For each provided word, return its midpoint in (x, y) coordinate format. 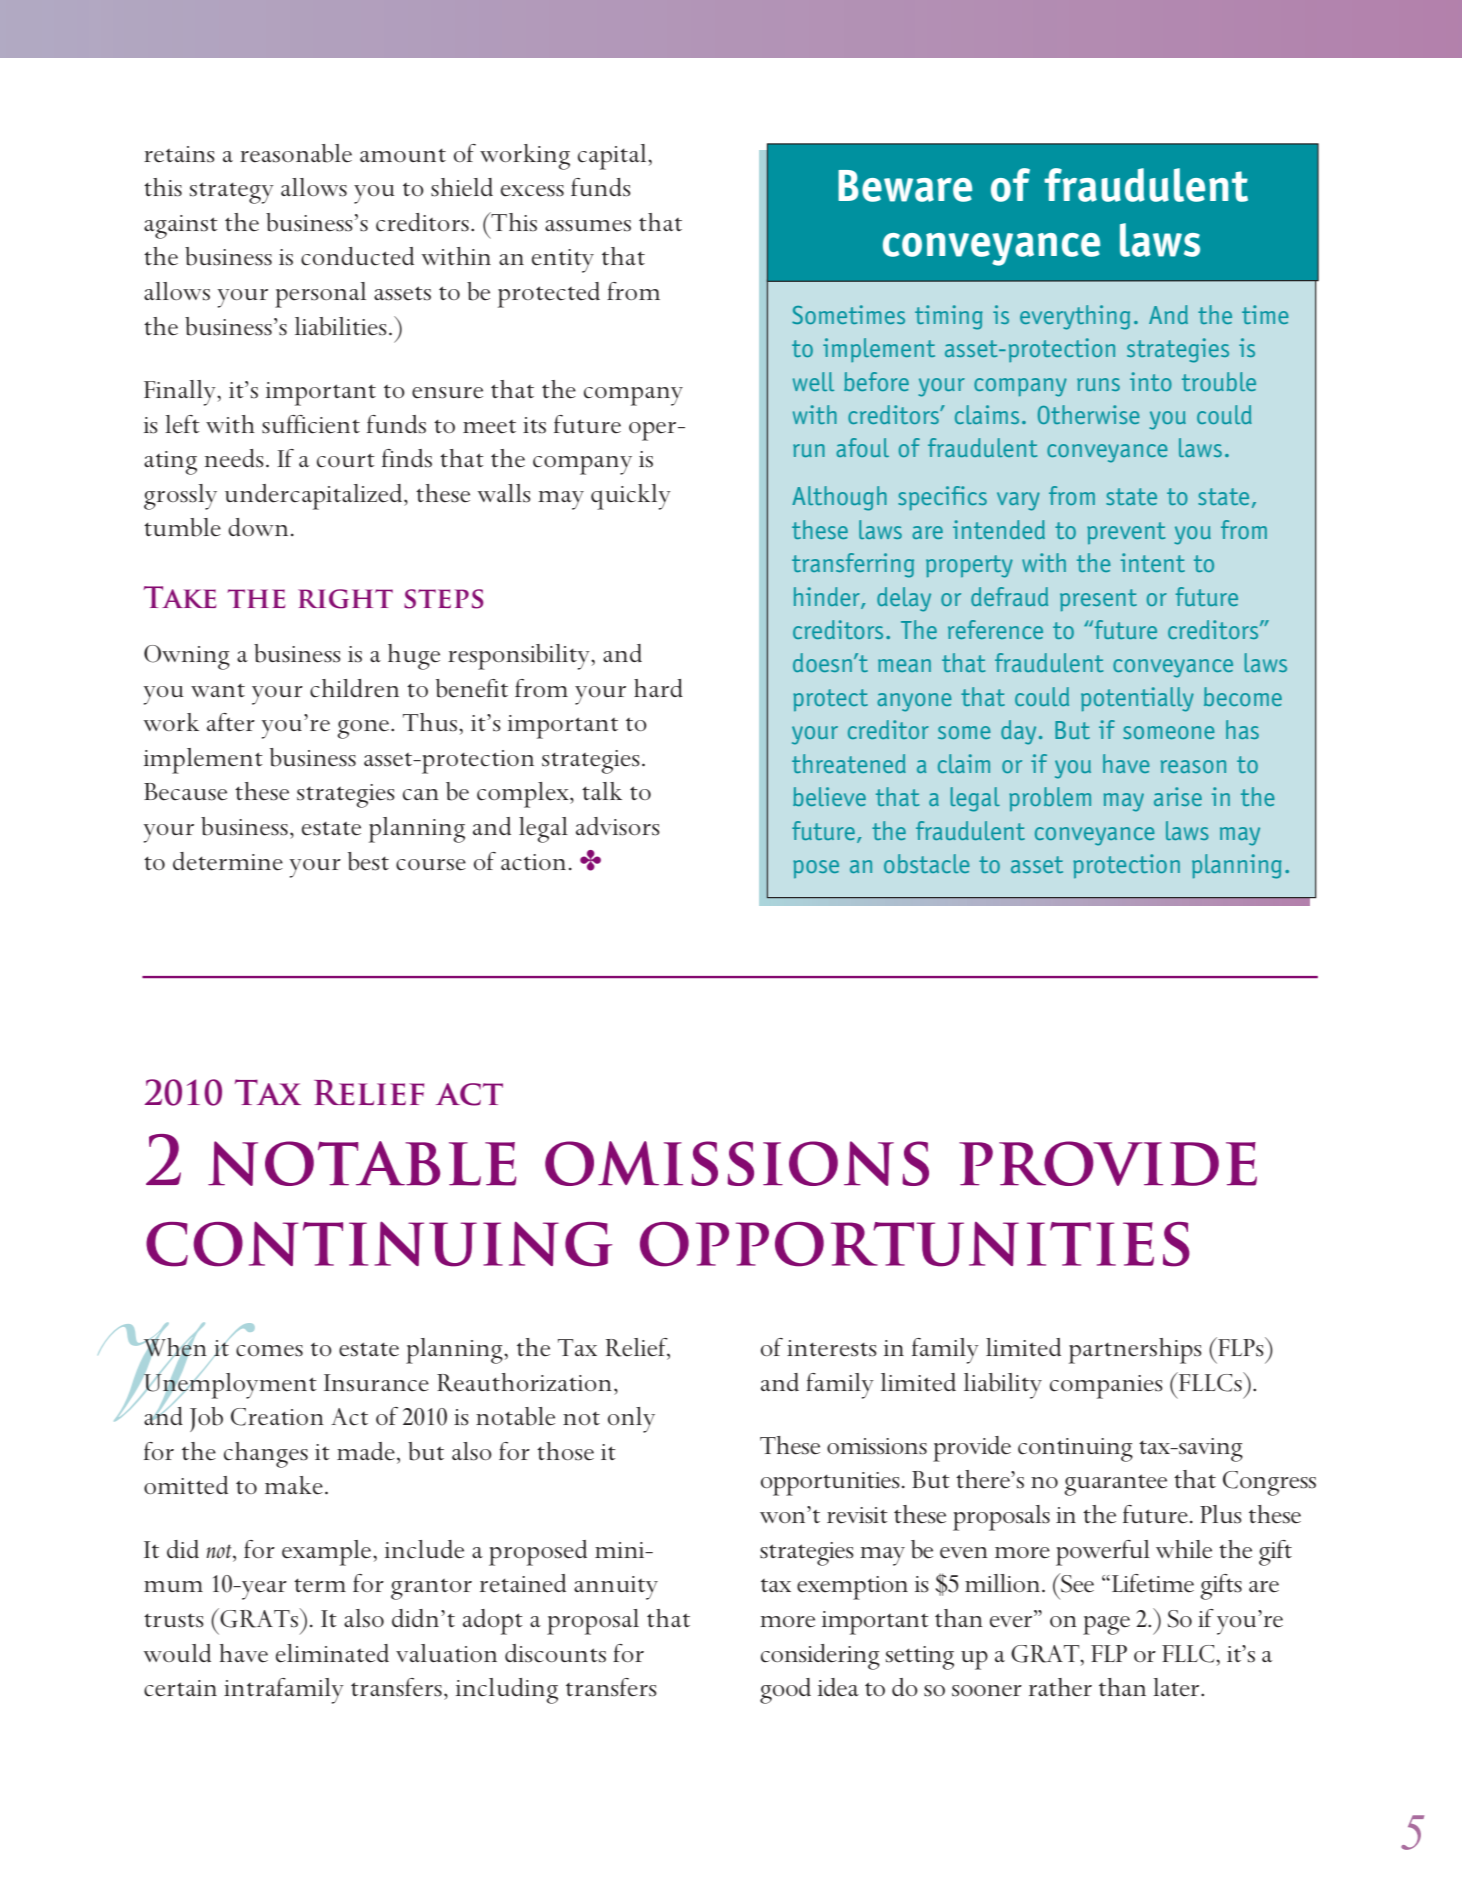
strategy (231, 193)
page (1106, 1625)
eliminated (332, 1653)
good (785, 1691)
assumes (588, 226)
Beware (905, 186)
